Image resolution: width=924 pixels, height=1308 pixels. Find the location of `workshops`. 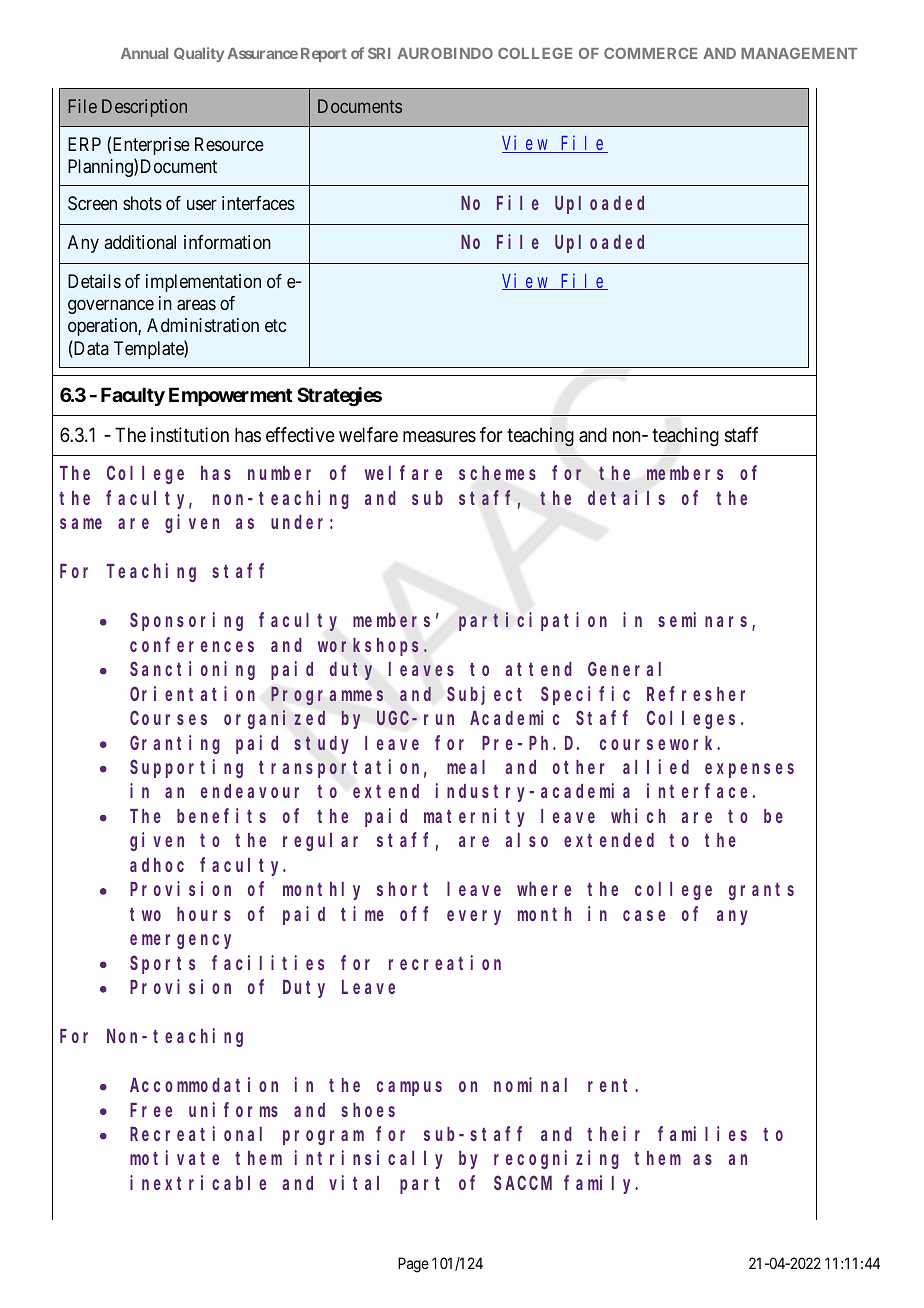

workshops is located at coordinates (368, 647).
